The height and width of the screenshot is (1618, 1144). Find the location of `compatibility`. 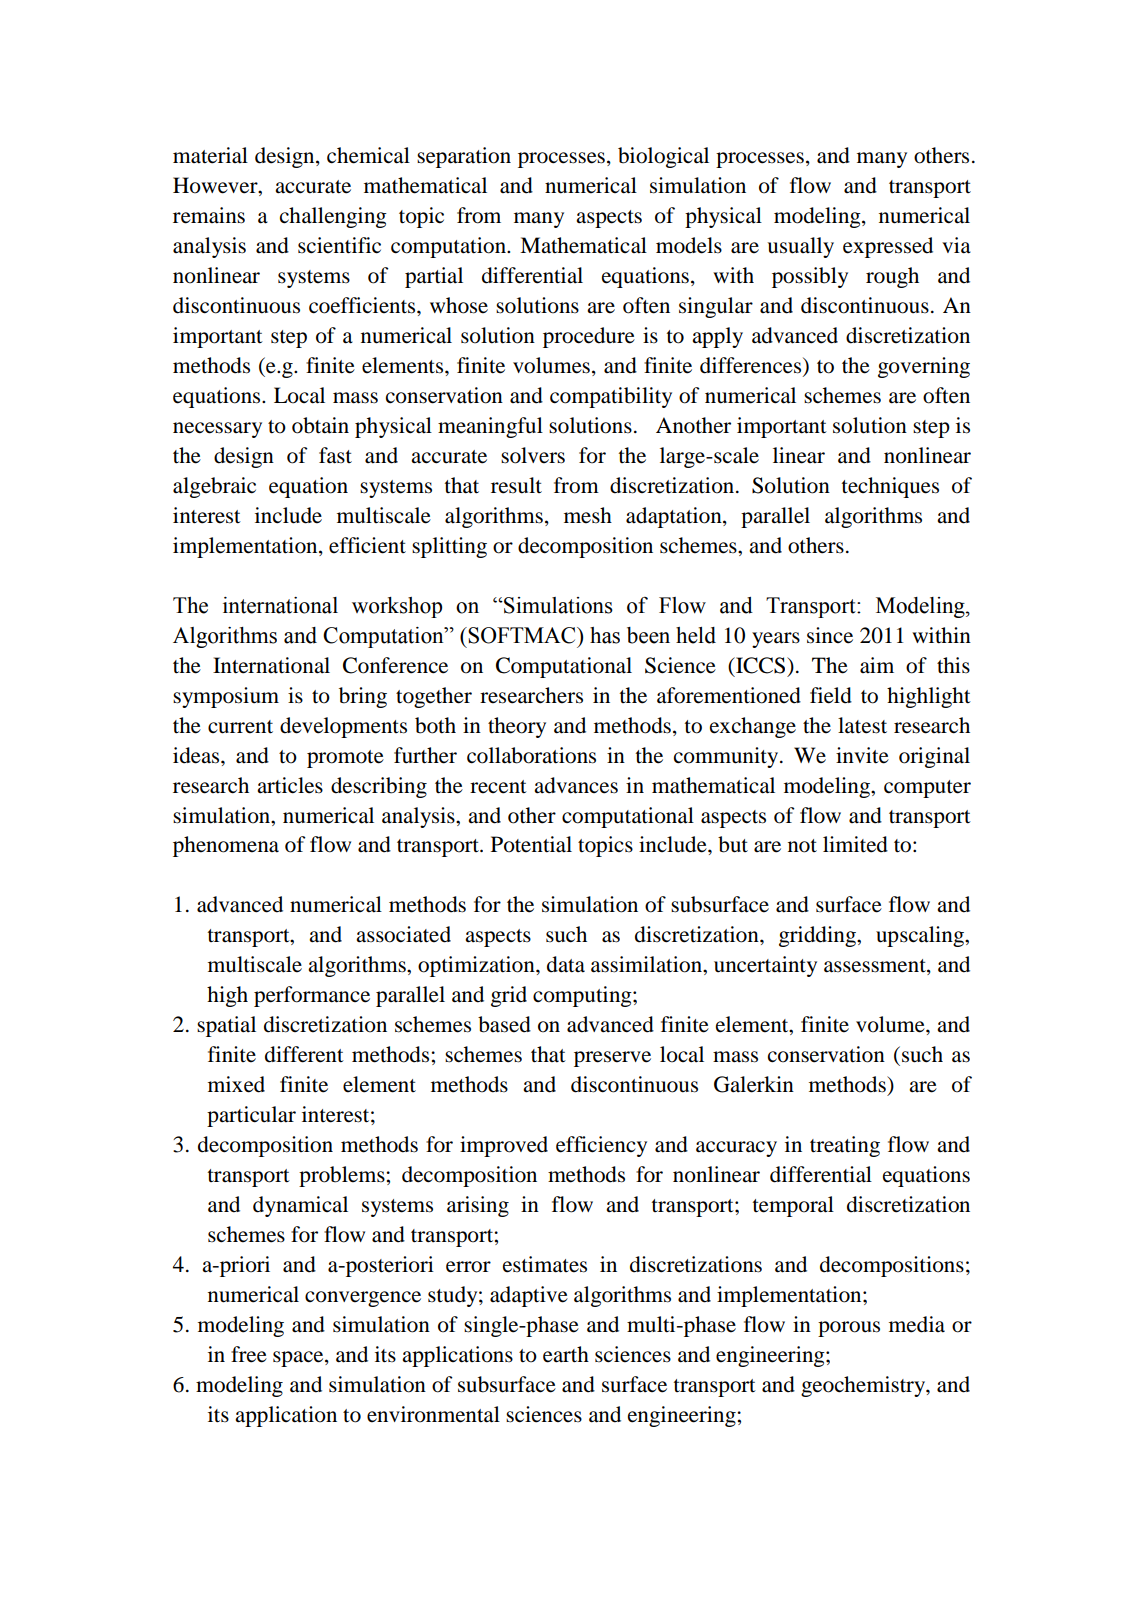

compatibility is located at coordinates (611, 397).
